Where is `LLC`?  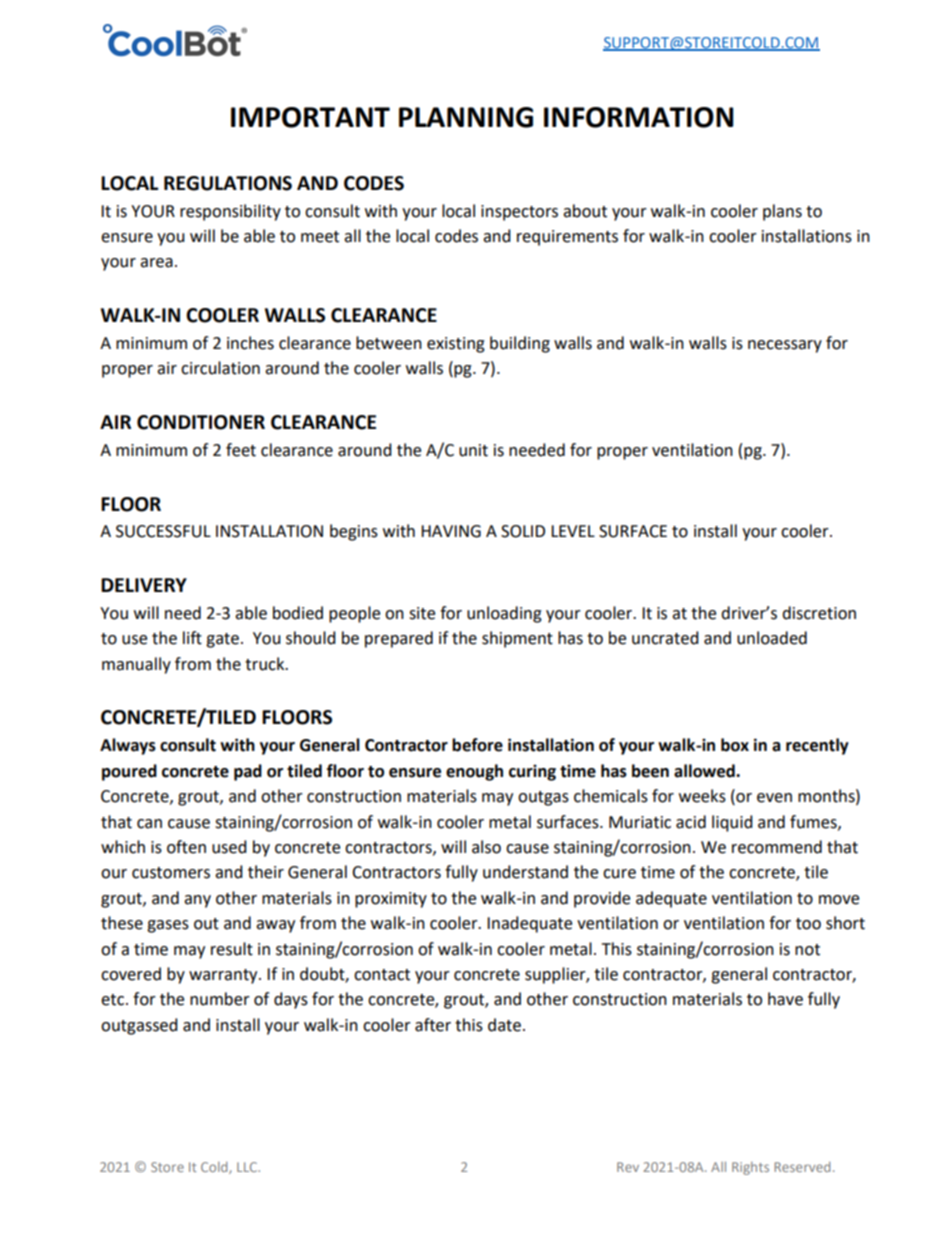 LLC is located at coordinates (248, 1167).
